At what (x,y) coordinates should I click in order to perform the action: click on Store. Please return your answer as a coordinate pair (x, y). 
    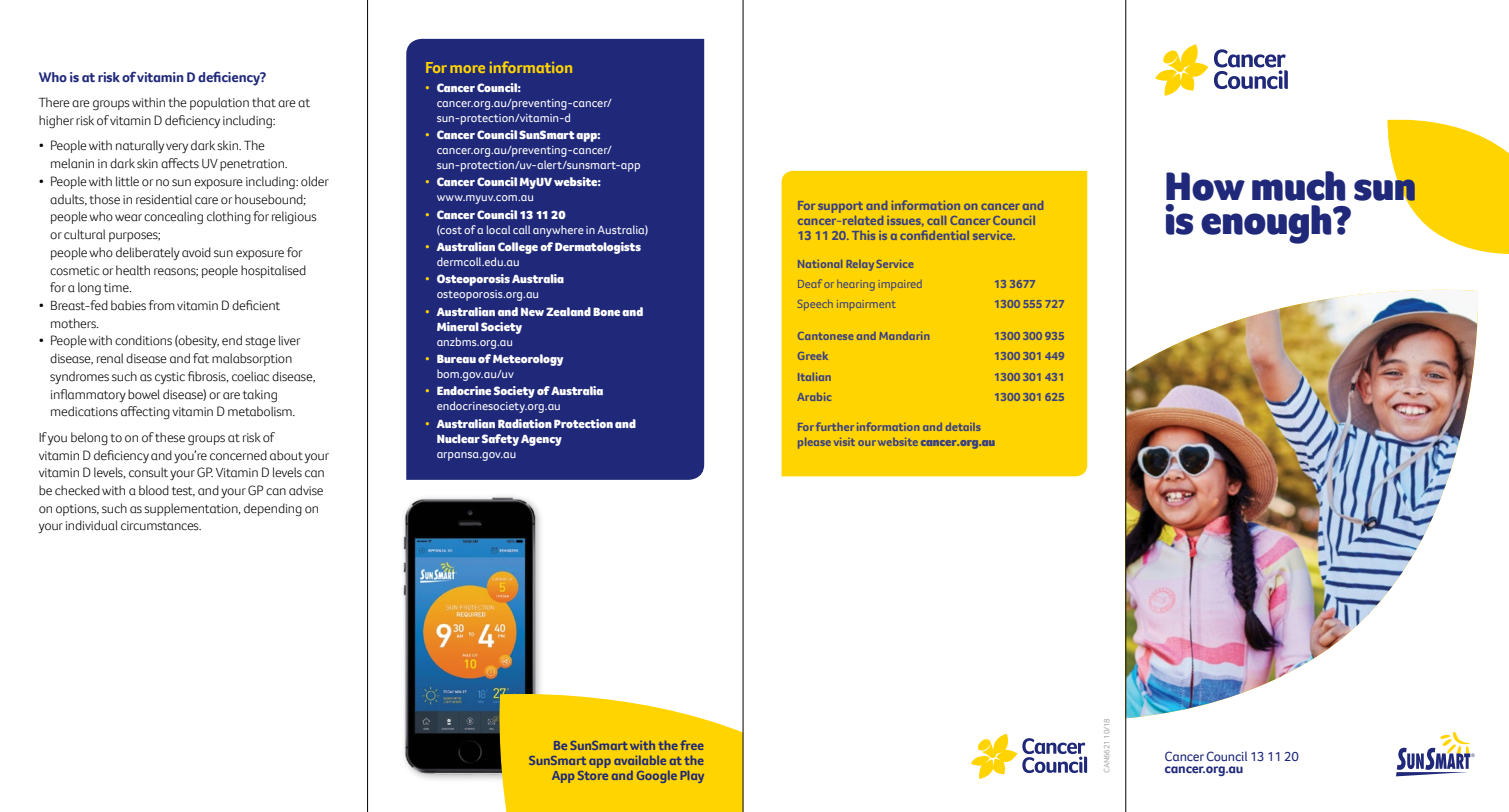
    Looking at the image, I should click on (593, 775).
